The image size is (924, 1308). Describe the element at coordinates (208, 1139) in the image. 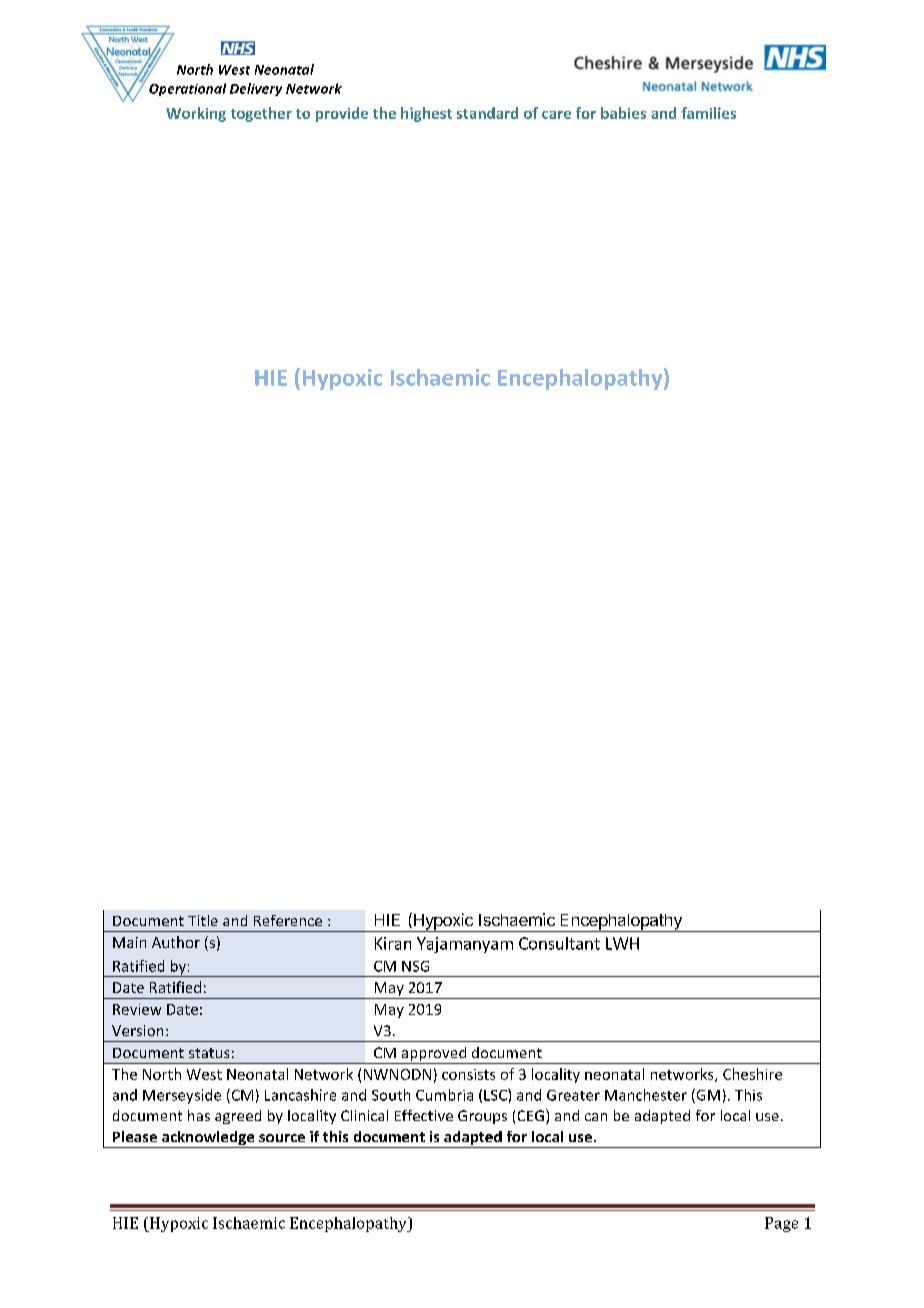

I see `acknowledge` at that location.
